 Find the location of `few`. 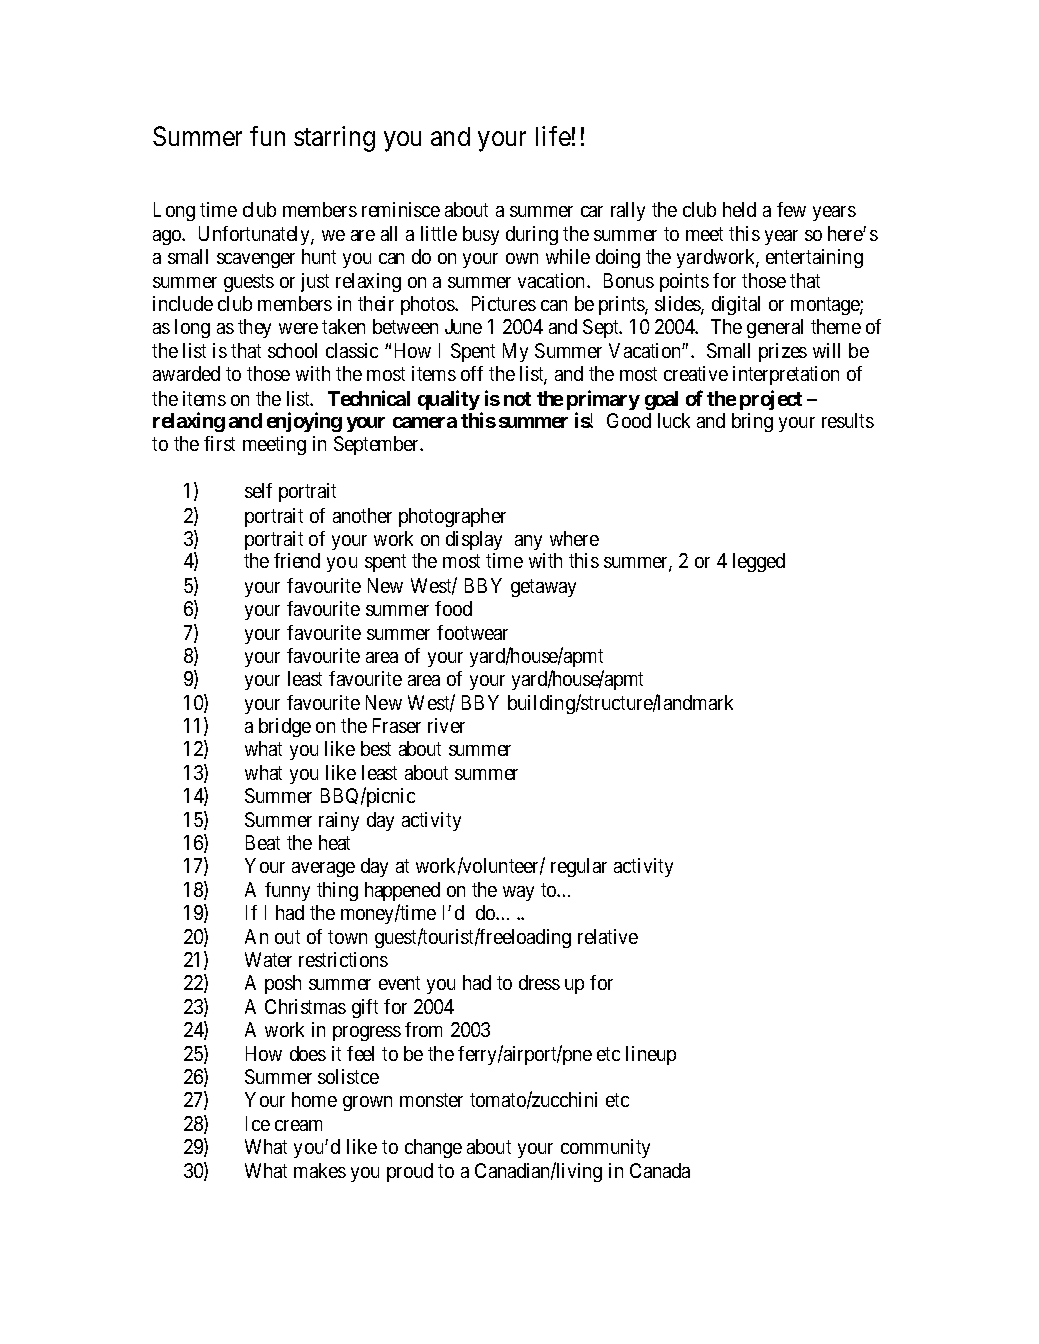

few is located at coordinates (791, 209).
